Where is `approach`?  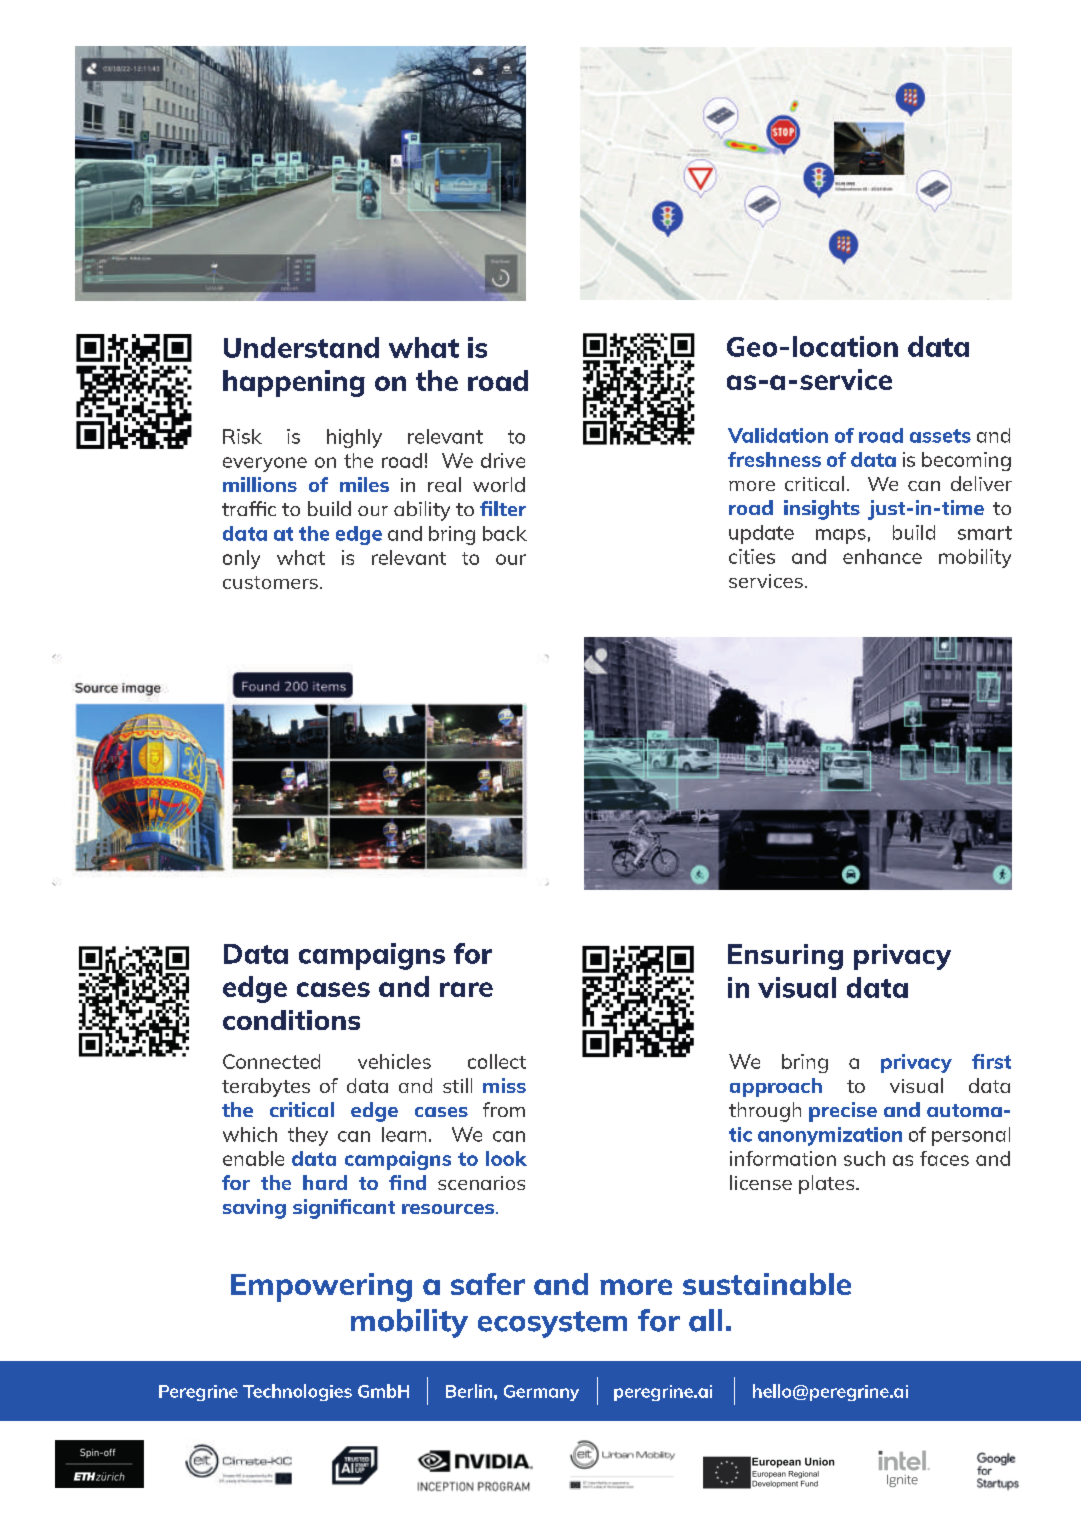 approach is located at coordinates (776, 1087).
